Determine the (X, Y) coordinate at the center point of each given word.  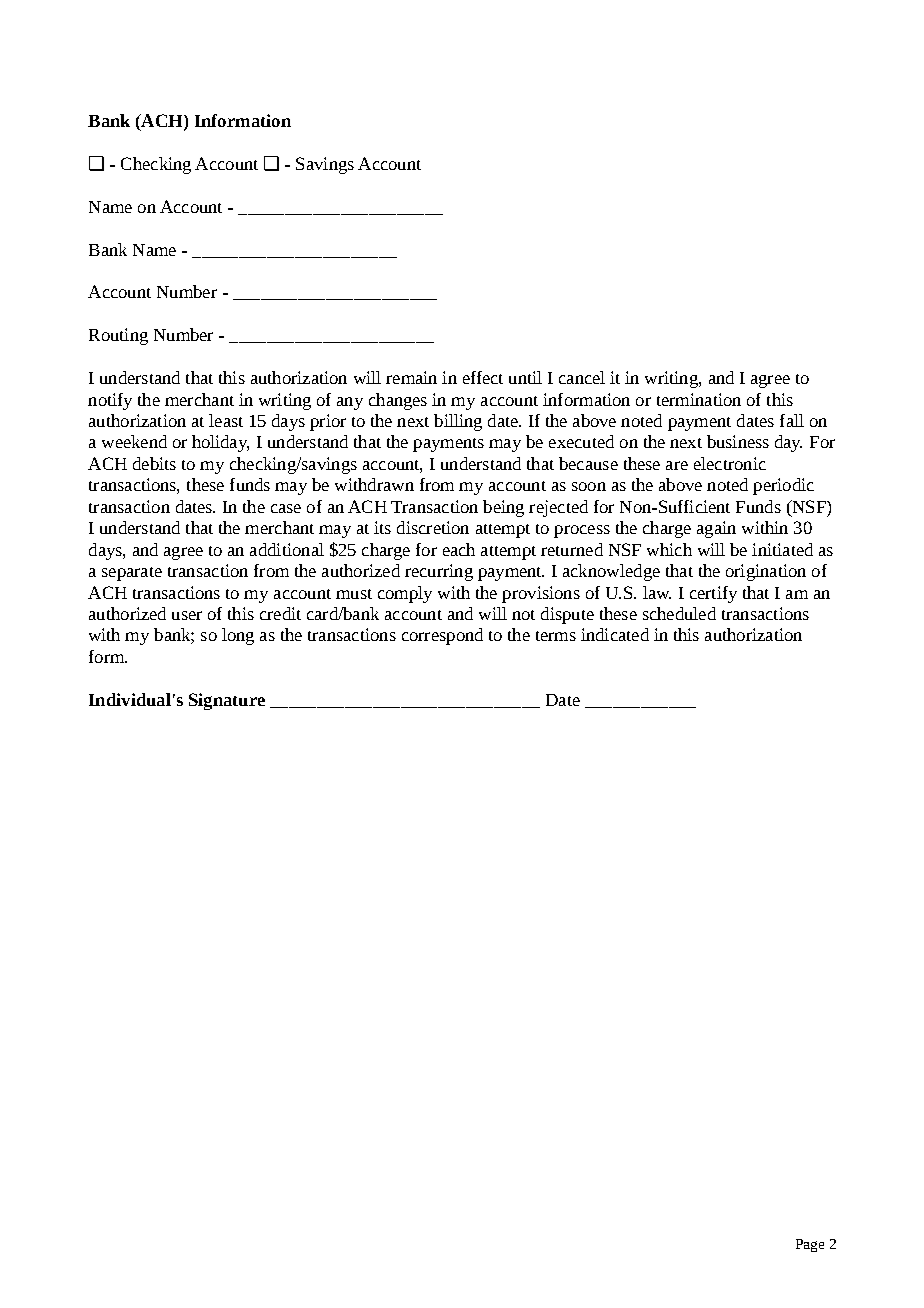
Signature (227, 701)
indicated (615, 634)
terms (556, 636)
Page (810, 1245)
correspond (442, 636)
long (238, 636)
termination (699, 399)
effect (483, 377)
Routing (118, 336)
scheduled (679, 613)
